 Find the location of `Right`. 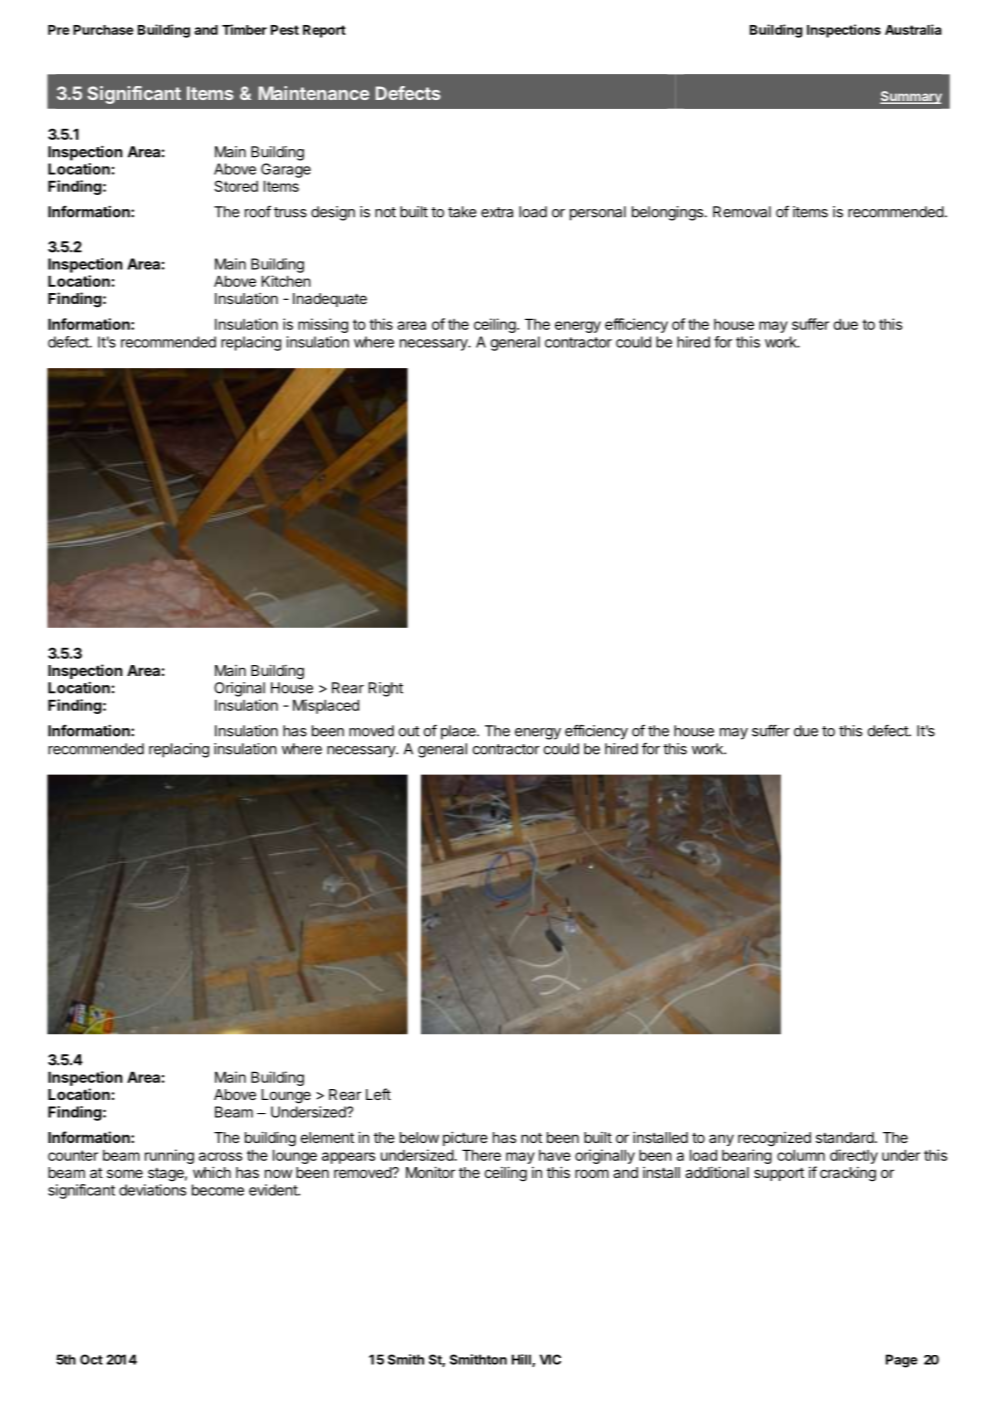

Right is located at coordinates (386, 689).
